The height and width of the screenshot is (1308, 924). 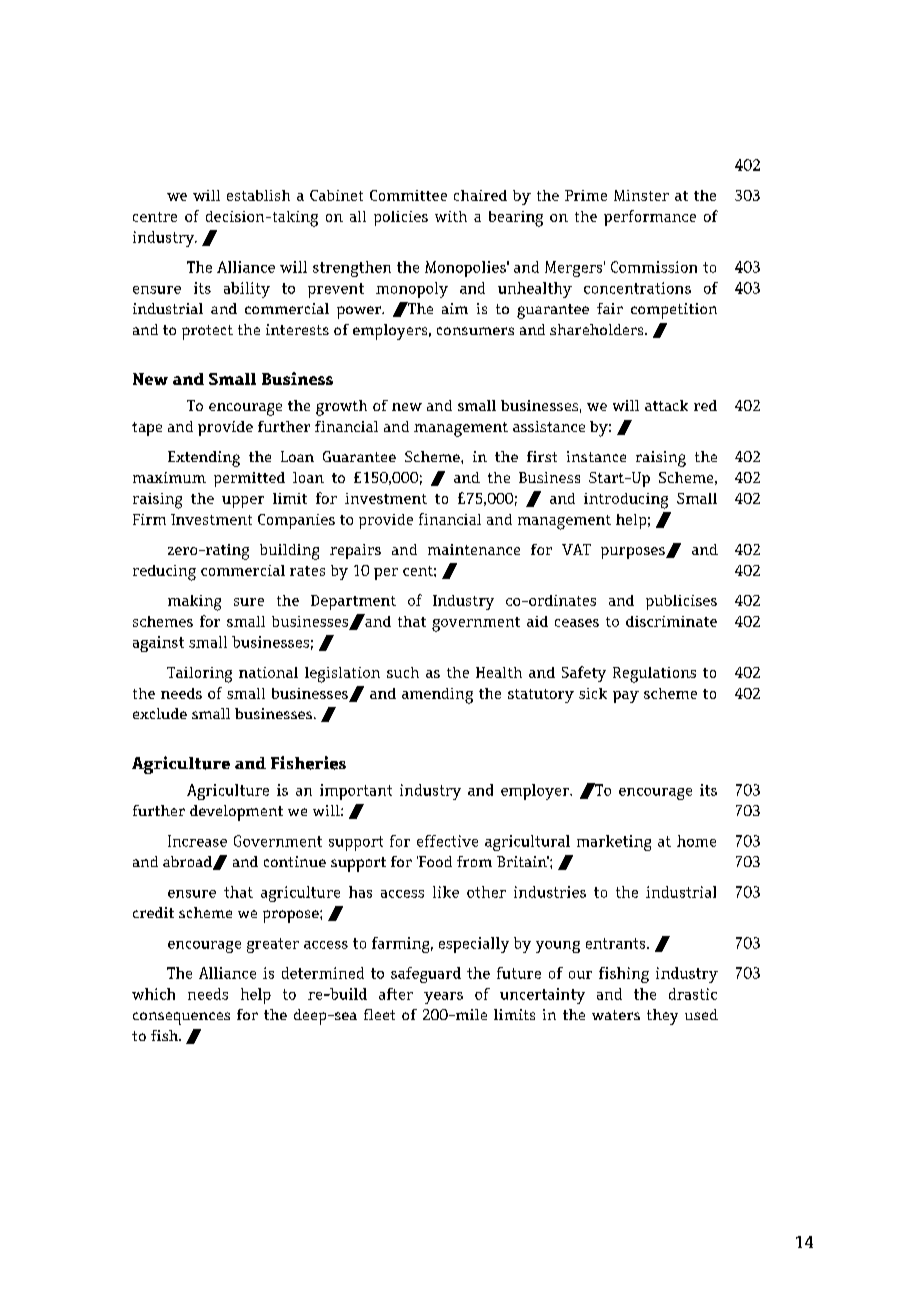 What do you see at coordinates (671, 621) in the screenshot?
I see `discriminate` at bounding box center [671, 621].
